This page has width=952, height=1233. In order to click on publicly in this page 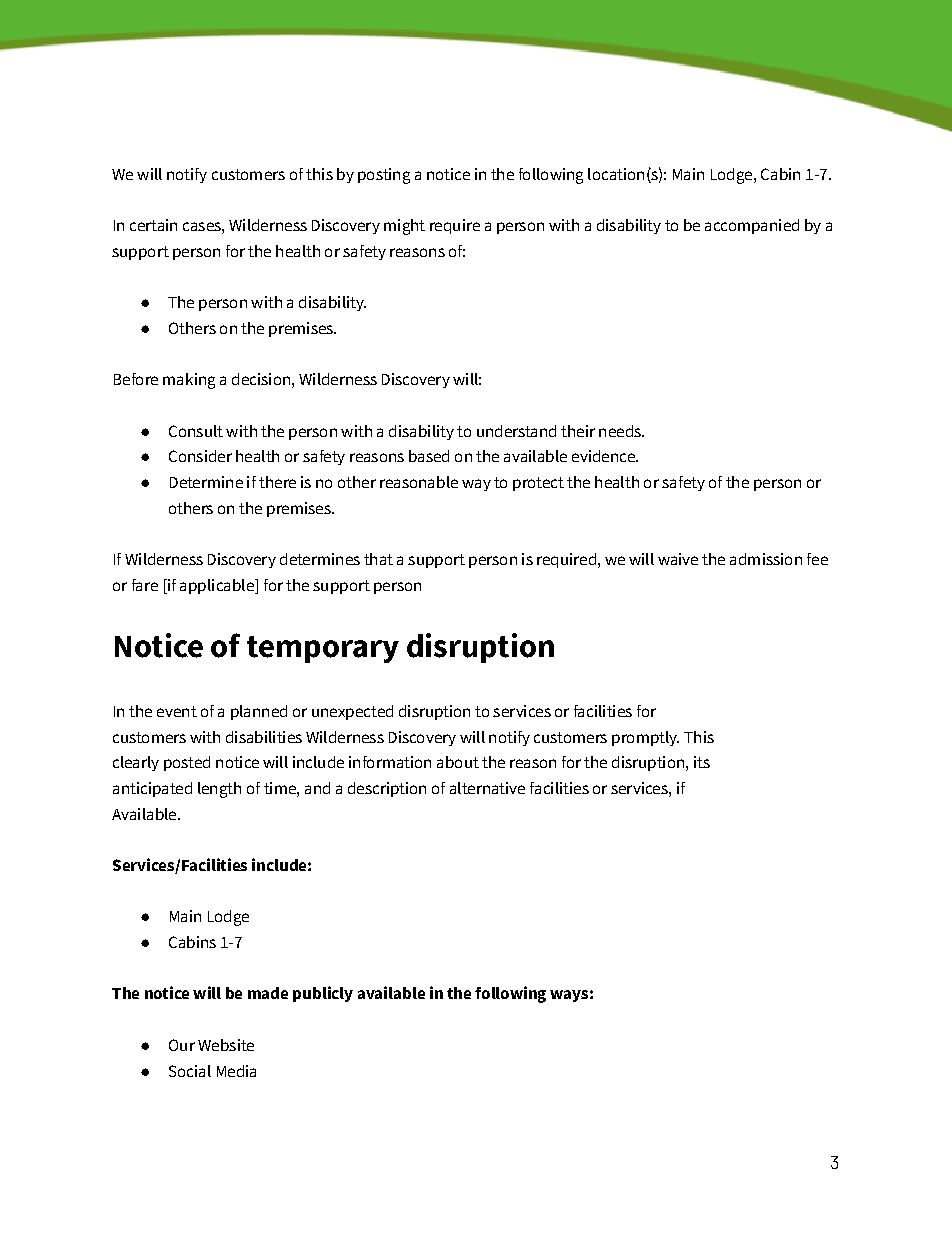, I will do `click(323, 994)`.
